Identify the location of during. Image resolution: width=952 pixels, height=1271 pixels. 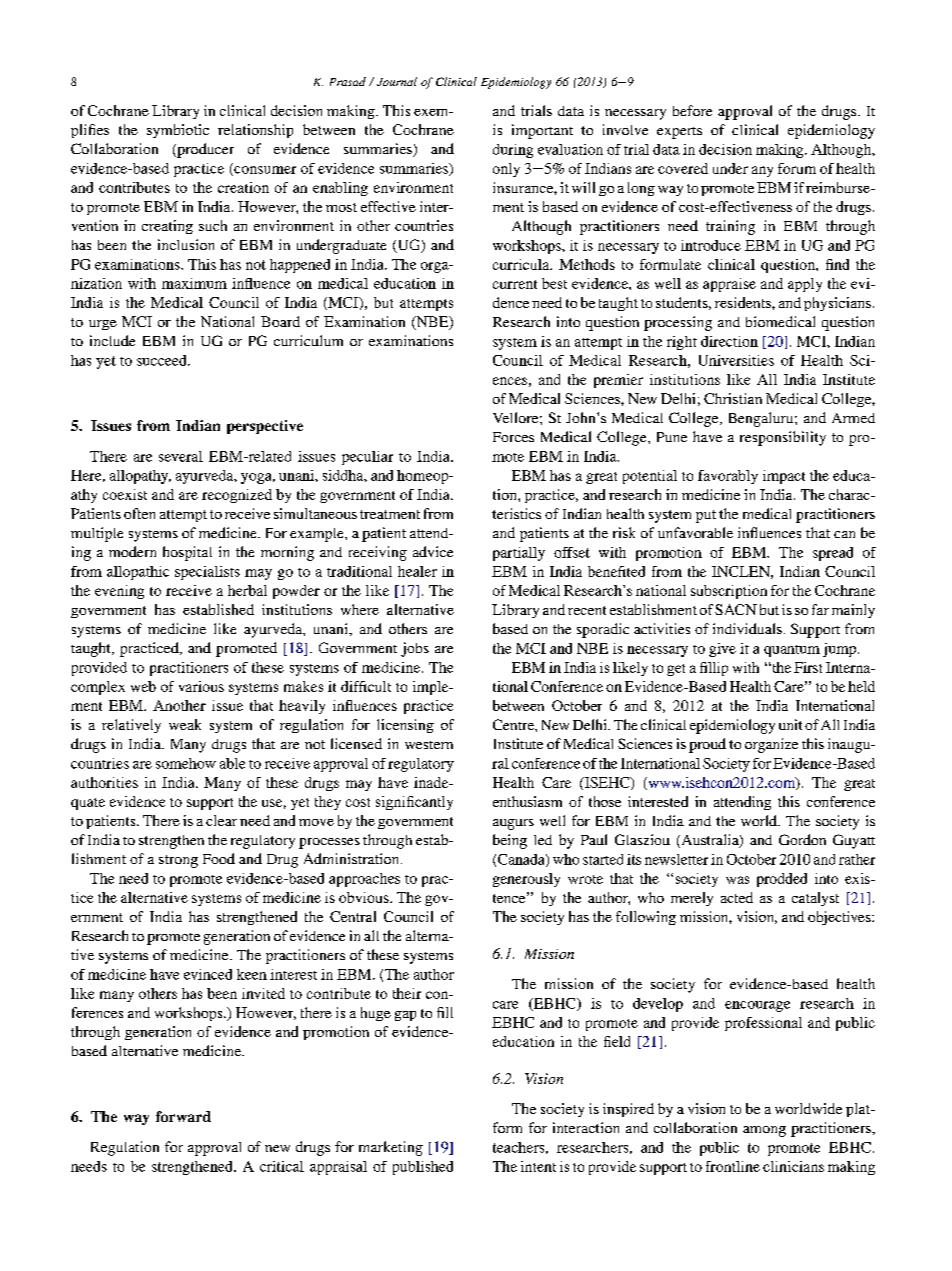
(513, 151).
